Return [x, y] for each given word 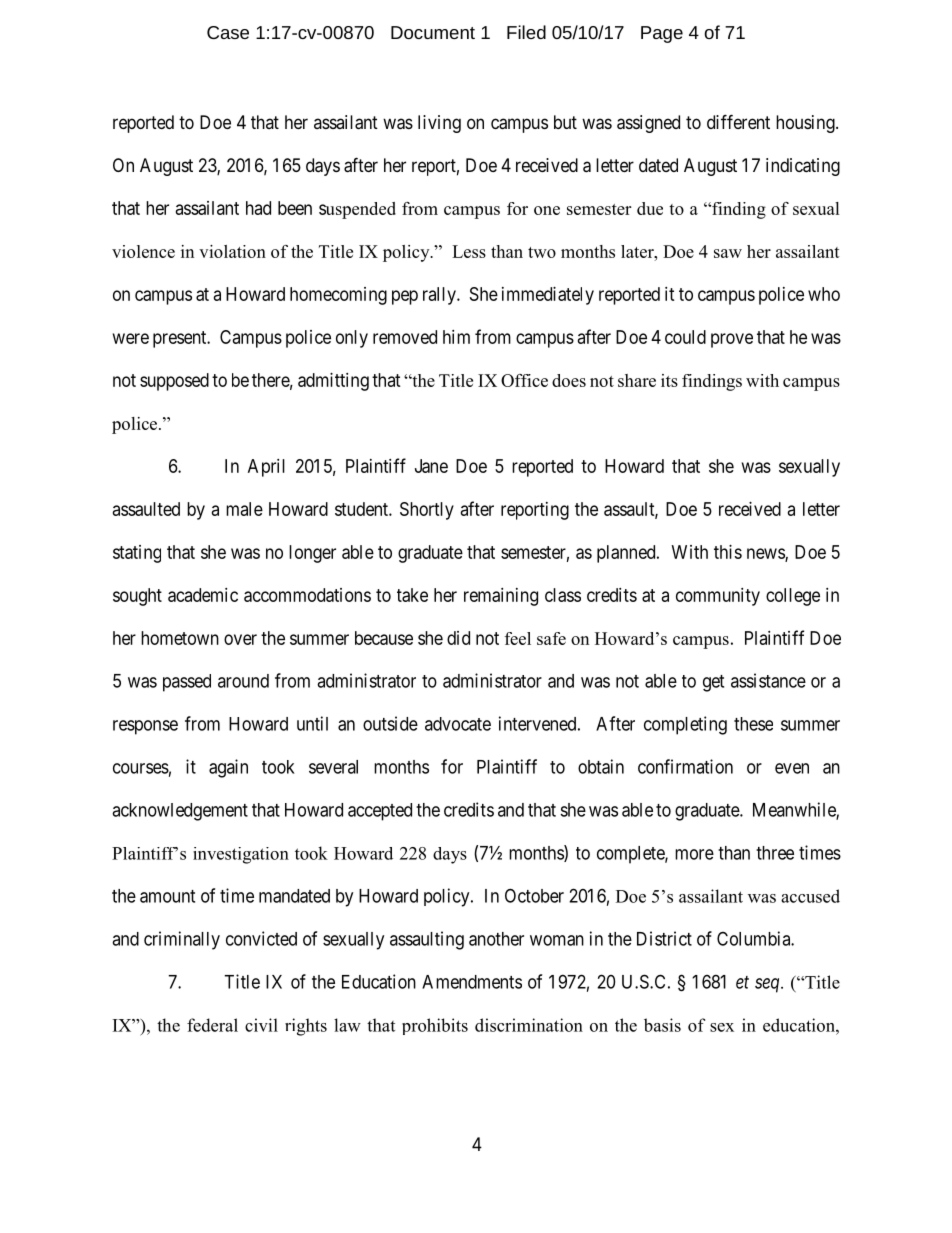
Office [524, 380]
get [713, 683]
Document [433, 32]
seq [768, 985]
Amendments [472, 982]
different [738, 121]
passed [187, 683]
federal [212, 1025]
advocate [458, 724]
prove [732, 340]
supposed [174, 382]
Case [228, 32]
